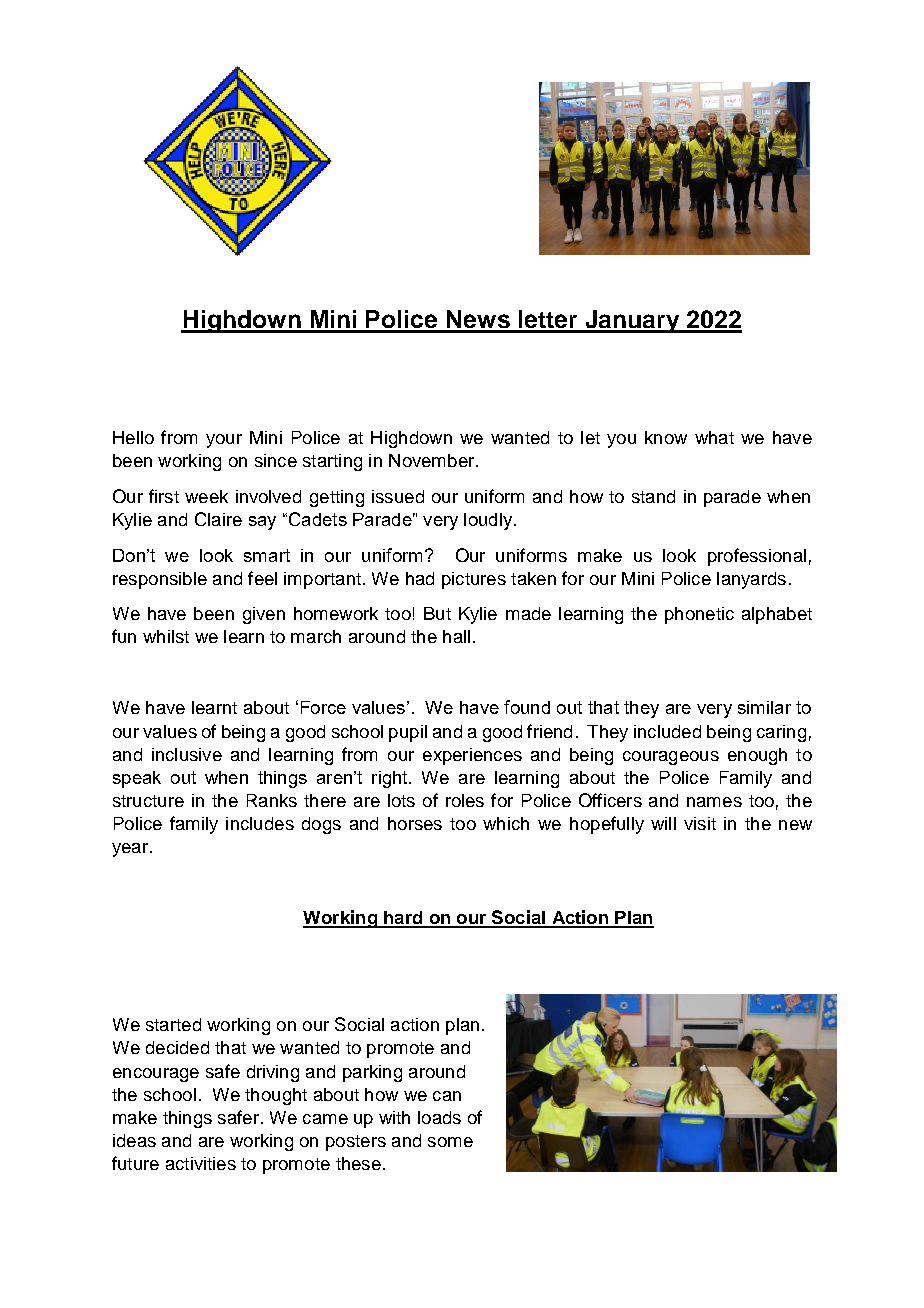 This screenshot has width=924, height=1308. What do you see at coordinates (437, 613) in the screenshot?
I see `But` at bounding box center [437, 613].
